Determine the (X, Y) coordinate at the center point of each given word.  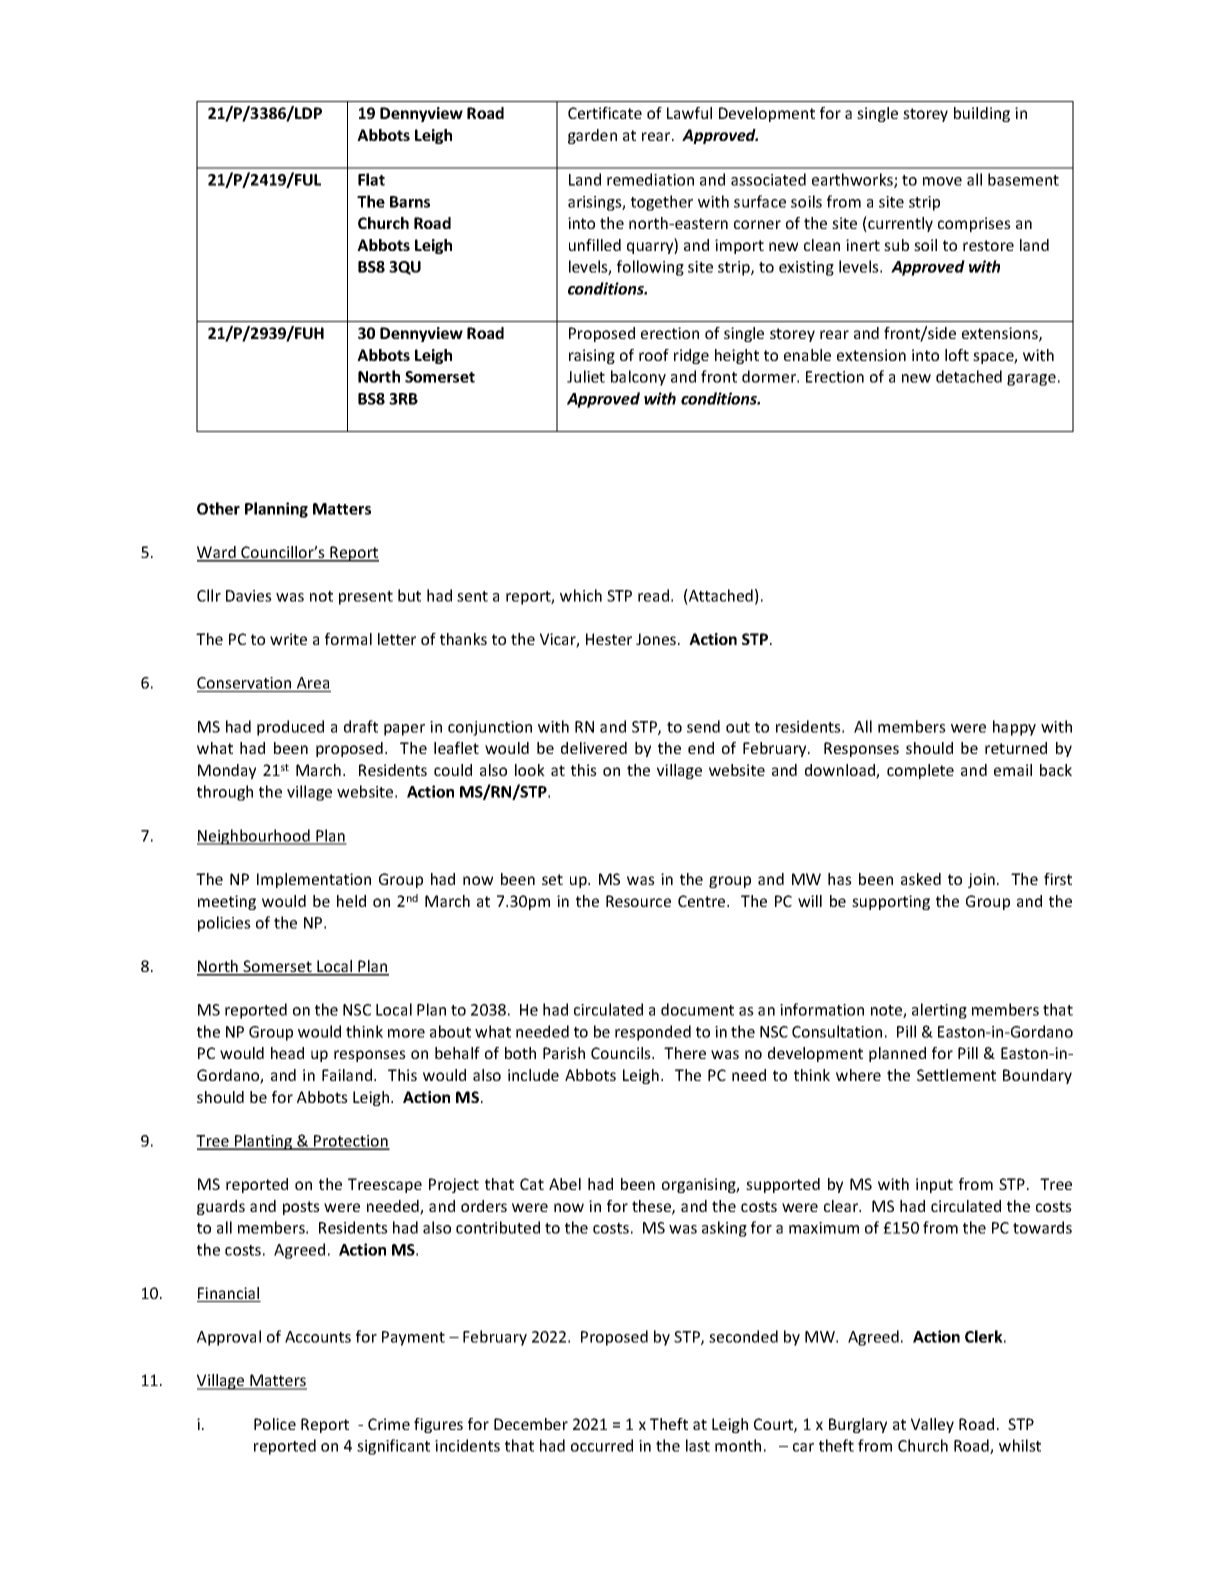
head (287, 1053)
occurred (602, 1445)
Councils (622, 1053)
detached (969, 376)
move (942, 181)
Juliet (586, 376)
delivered (594, 748)
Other (218, 508)
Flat (371, 179)
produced (290, 728)
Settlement (956, 1075)
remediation (650, 179)
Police (275, 1424)
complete (920, 771)
